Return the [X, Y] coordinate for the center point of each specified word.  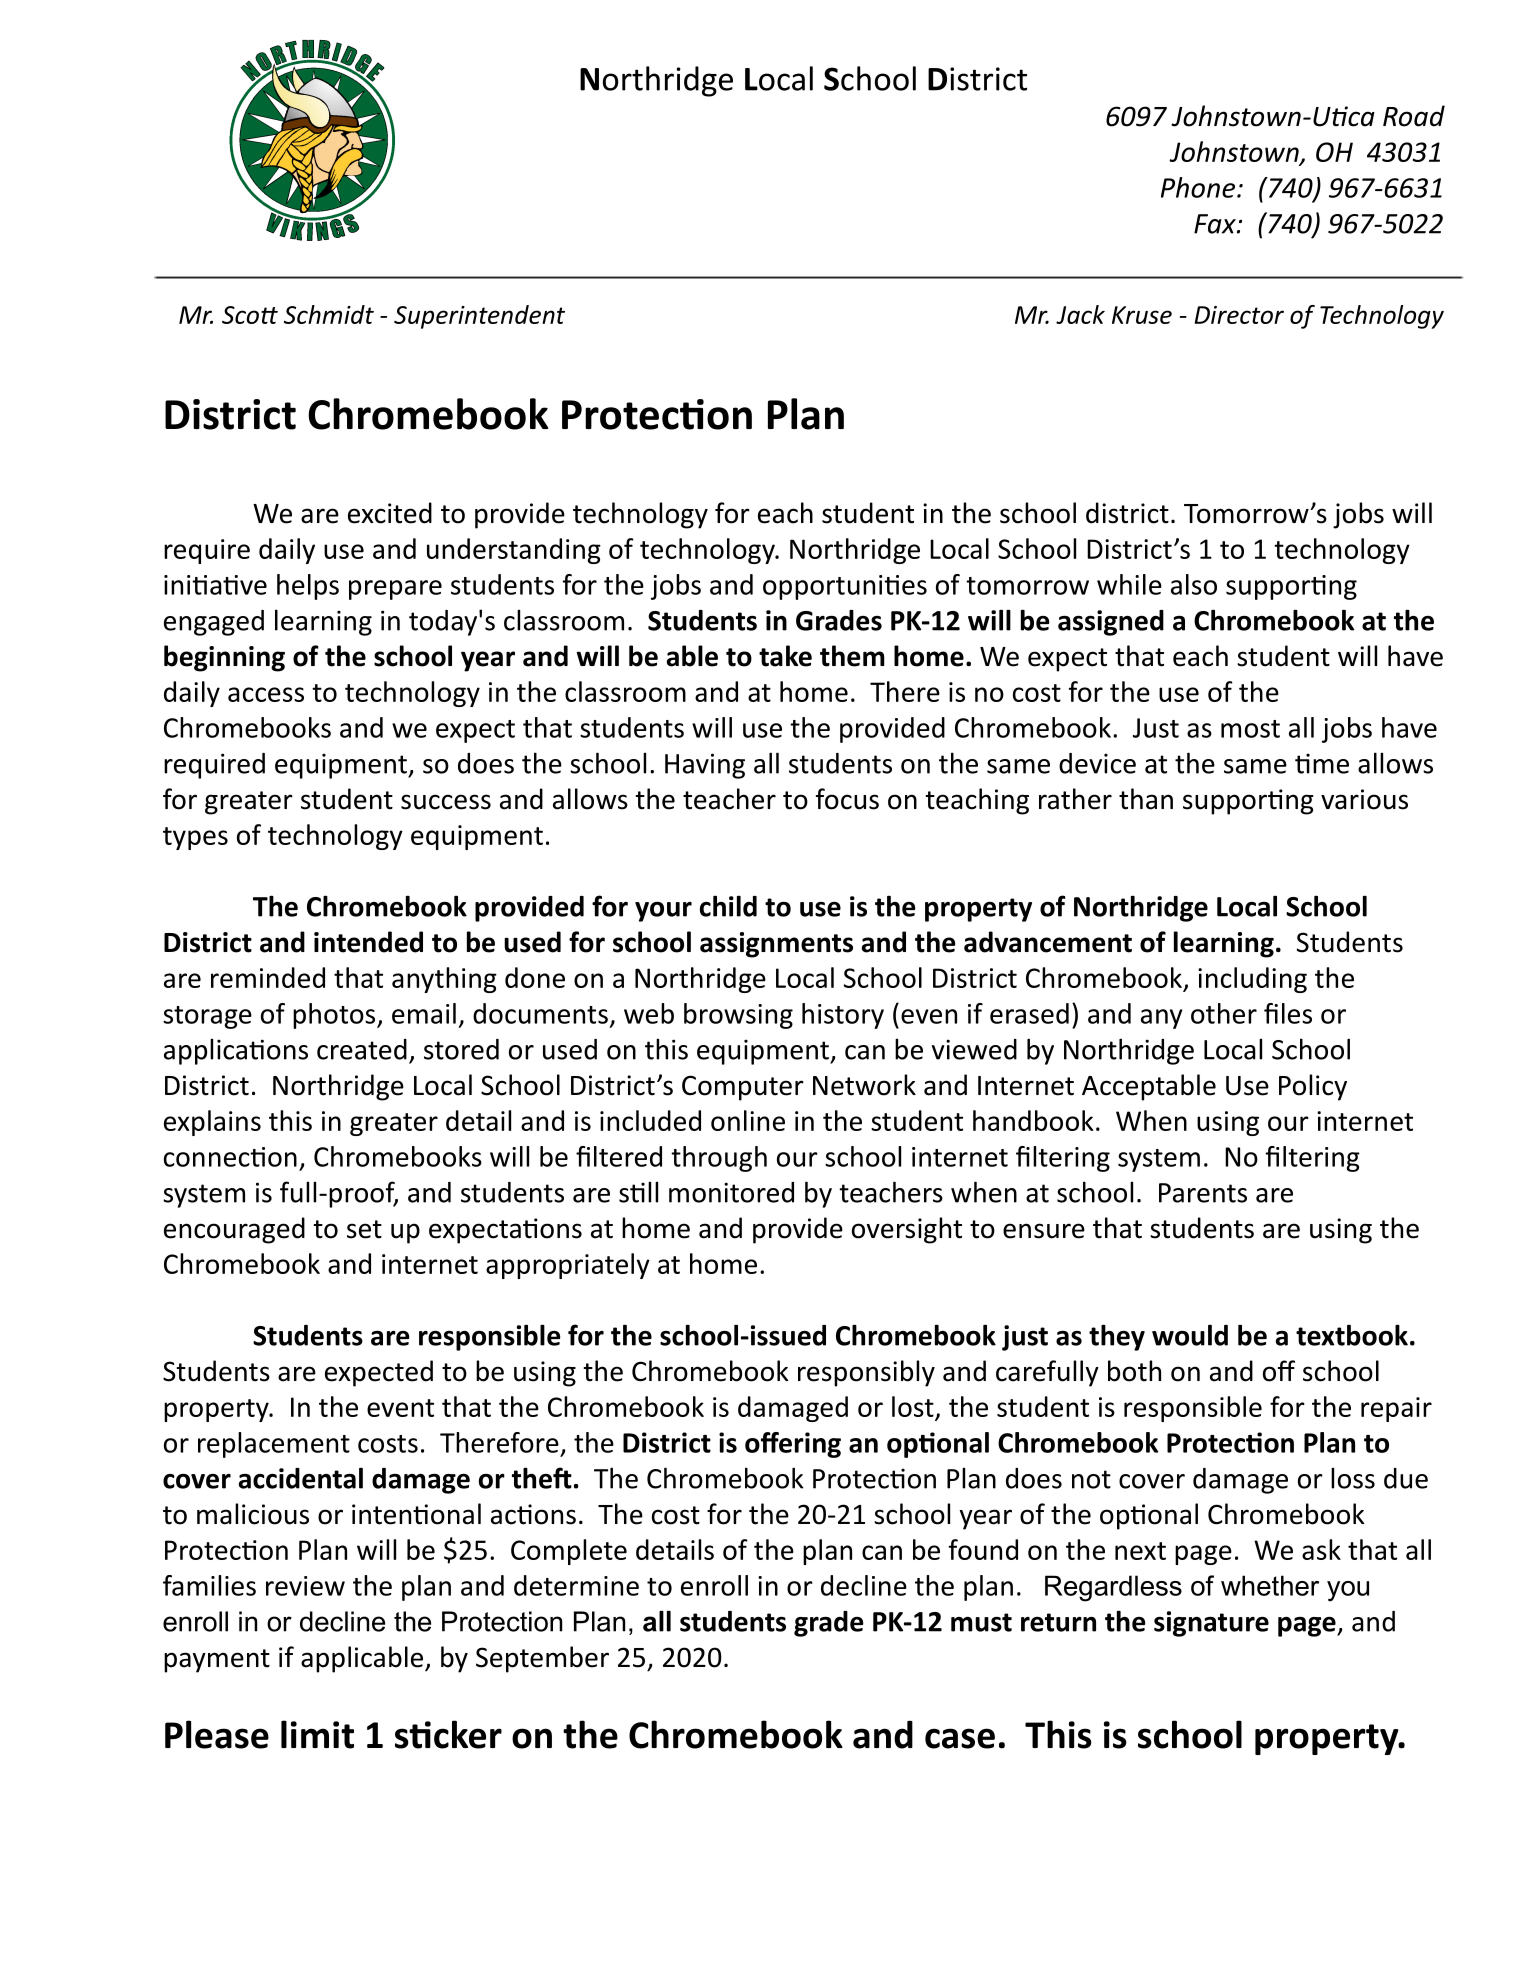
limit [317, 1734]
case [960, 1738]
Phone [1198, 187]
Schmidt [329, 314]
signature [1211, 1624]
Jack [1080, 314]
